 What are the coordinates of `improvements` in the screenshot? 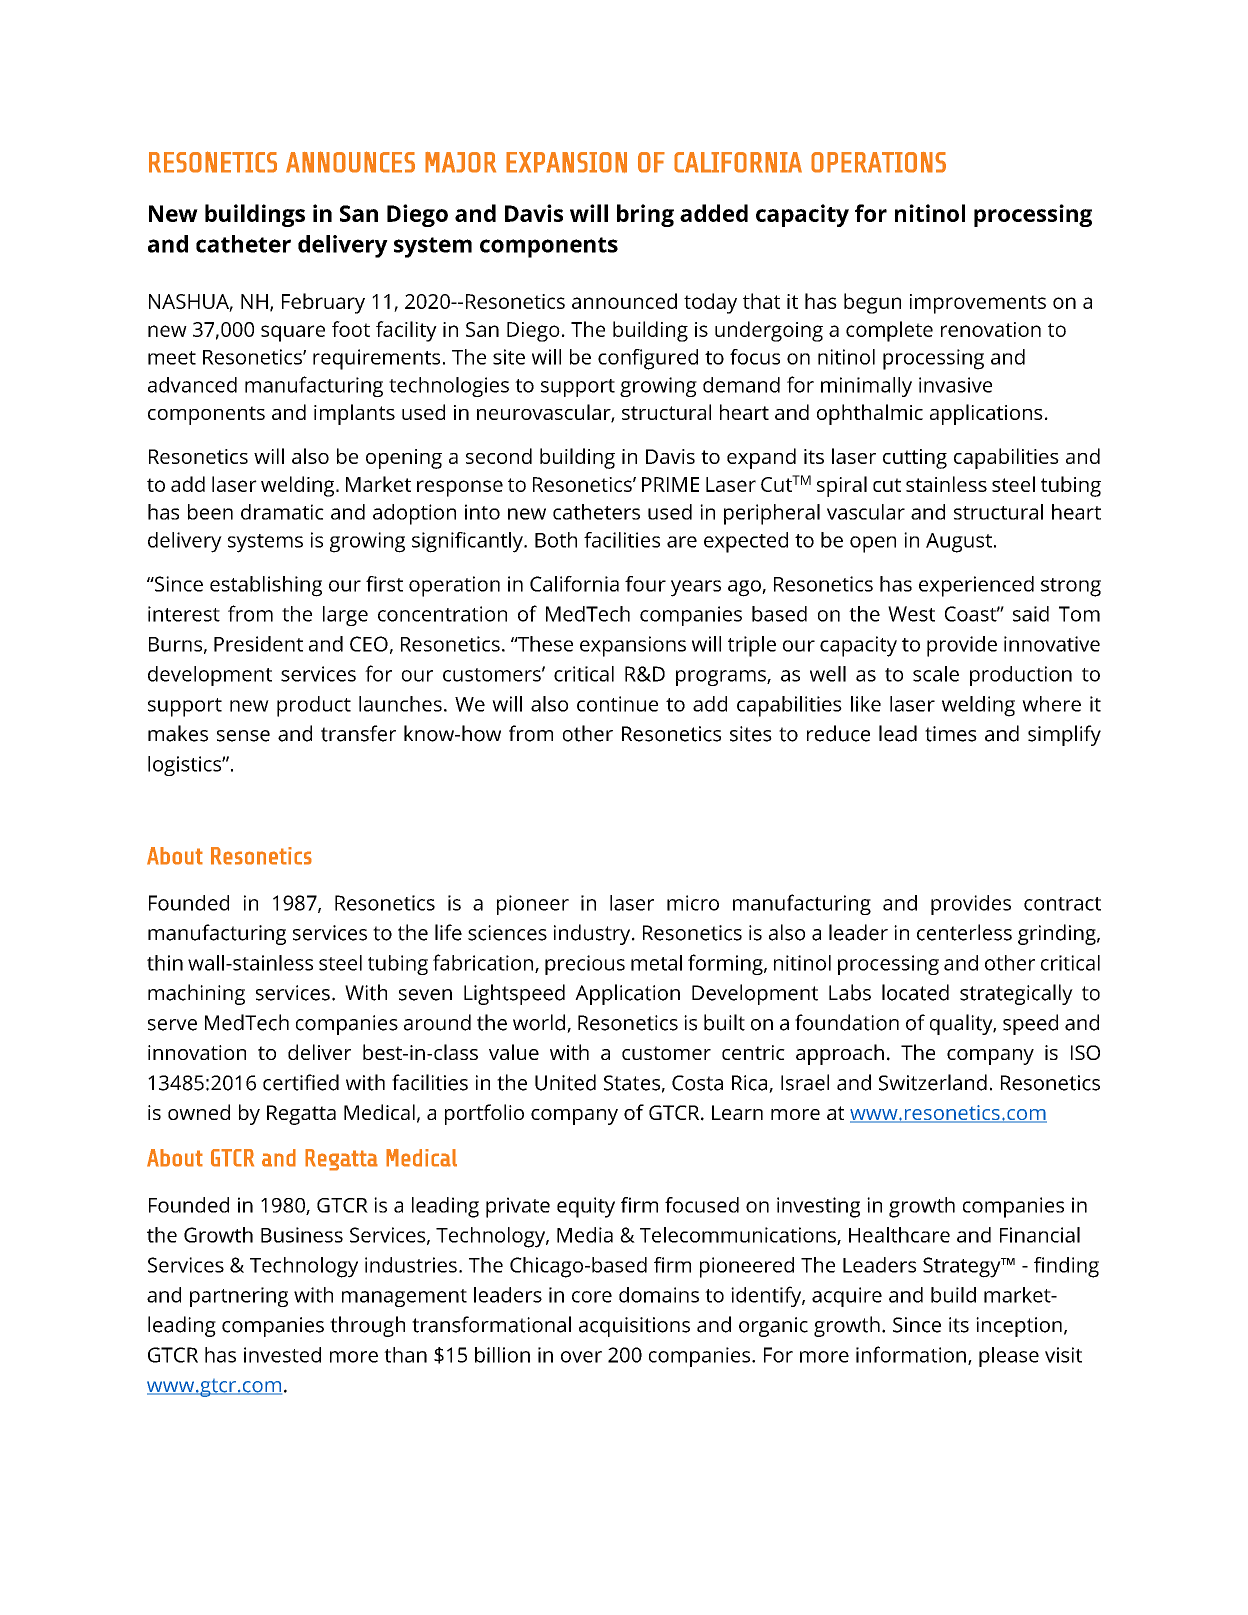 It's located at (978, 304).
